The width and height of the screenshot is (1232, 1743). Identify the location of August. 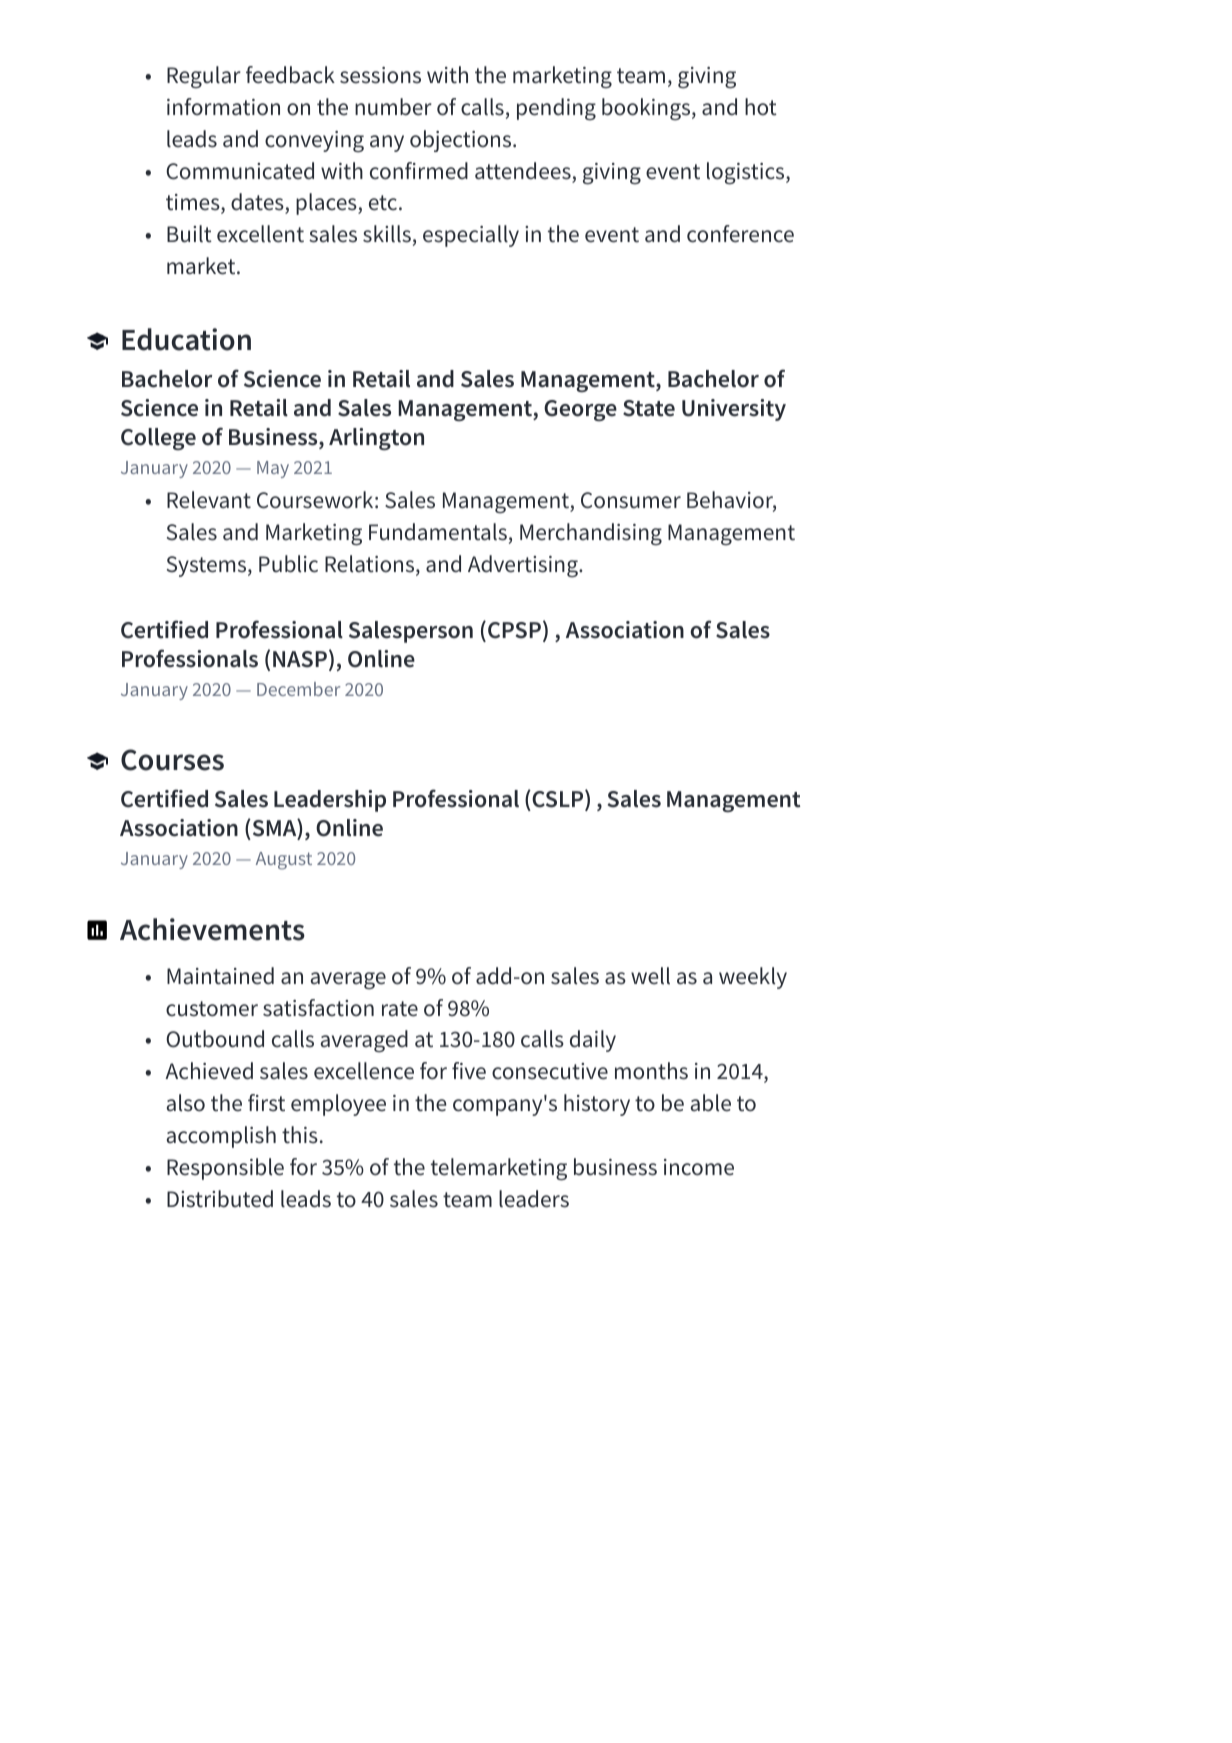
(284, 861).
